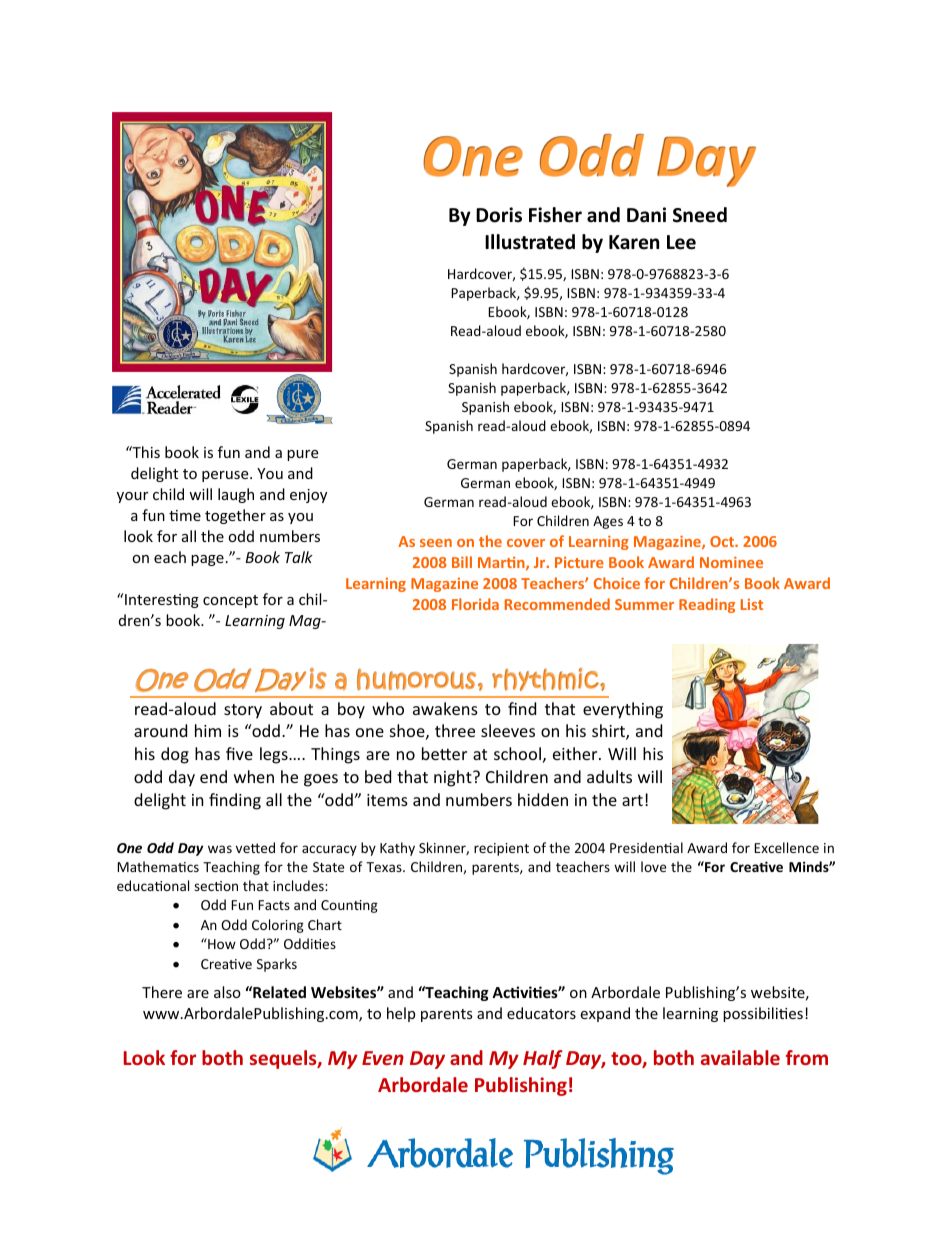 Image resolution: width=952 pixels, height=1233 pixels. I want to click on Florida, so click(475, 604).
